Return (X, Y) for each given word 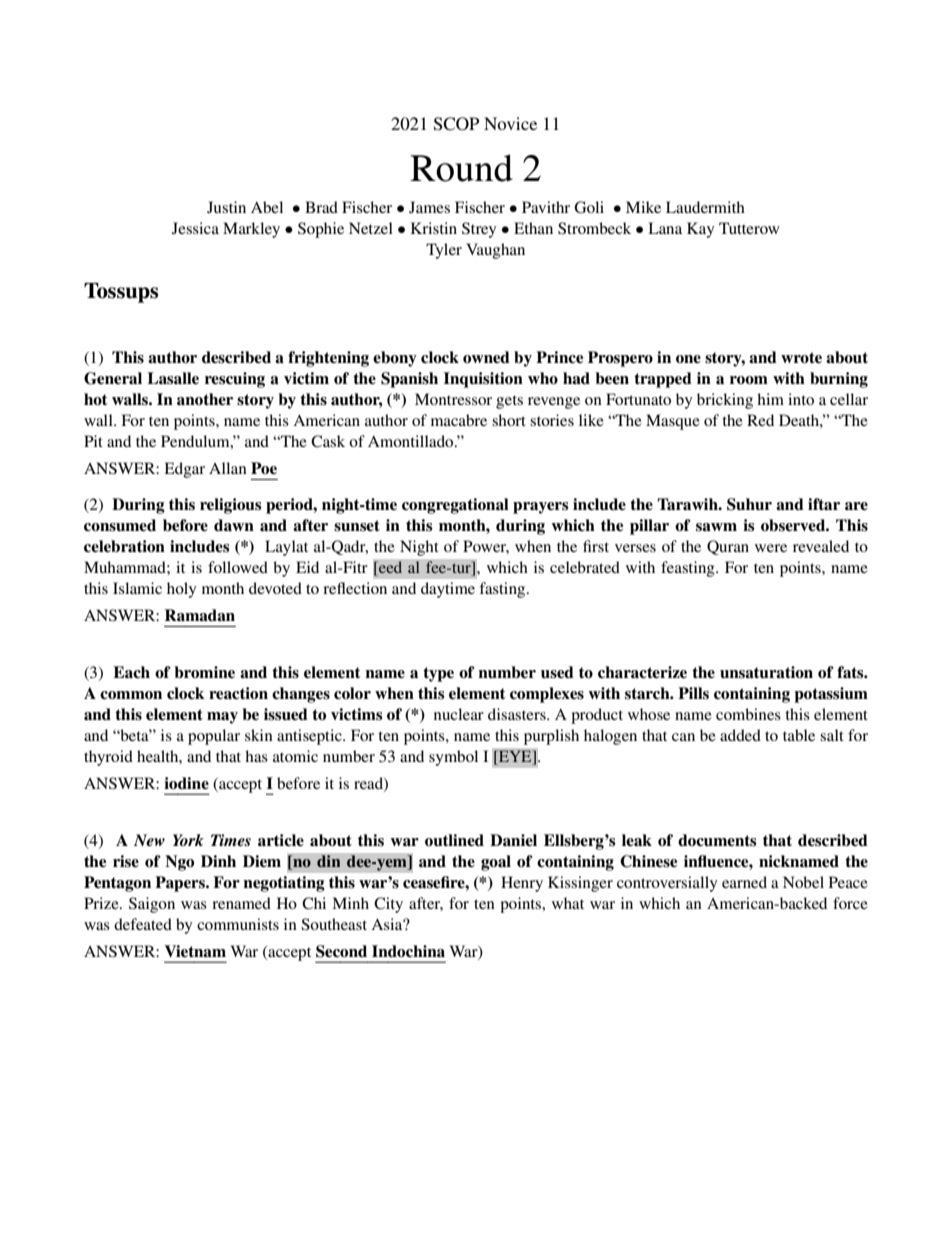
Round (461, 168)
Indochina (408, 951)
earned (744, 882)
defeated (143, 924)
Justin (226, 207)
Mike (643, 207)
